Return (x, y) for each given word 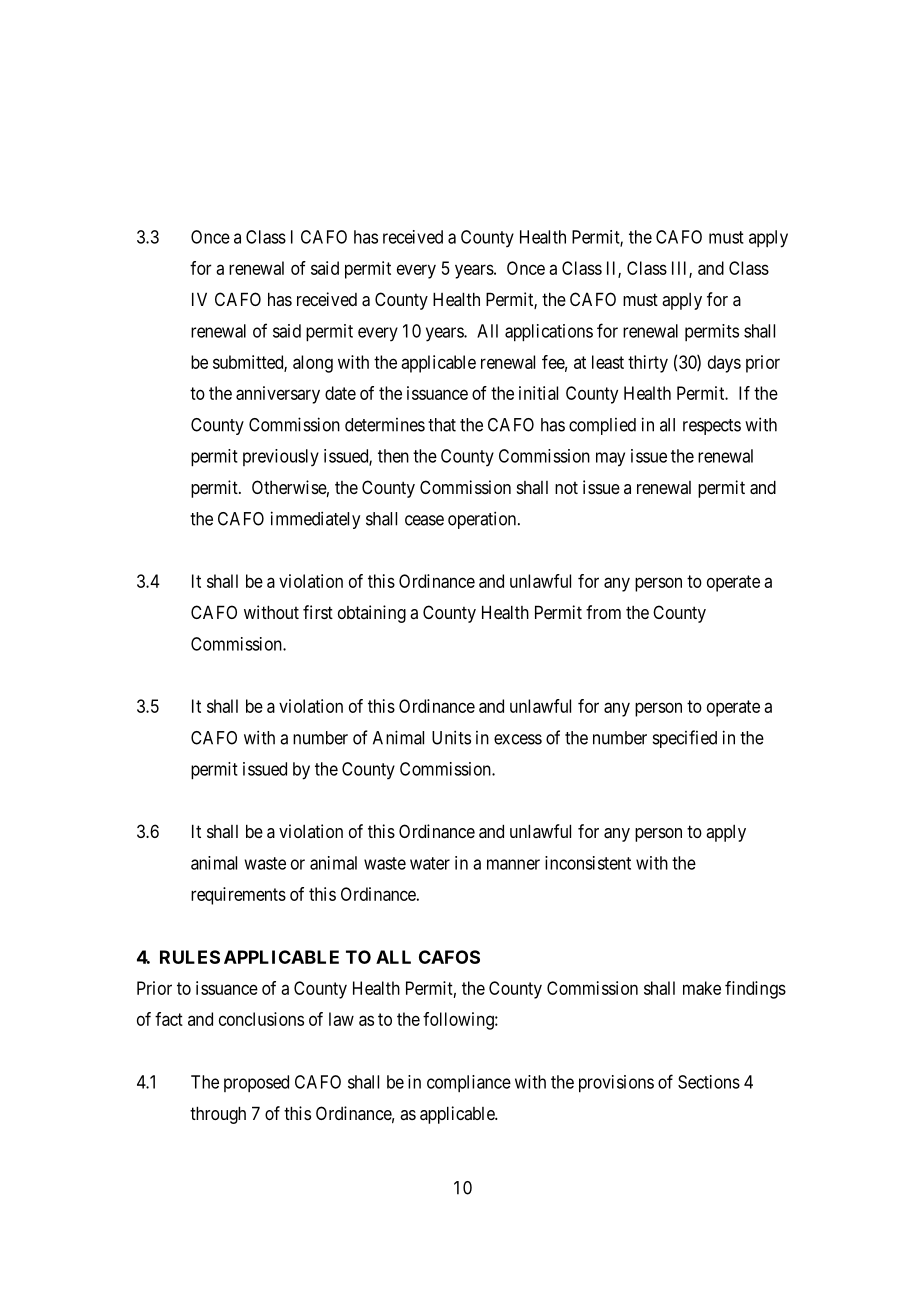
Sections (709, 1082)
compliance (469, 1083)
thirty (648, 364)
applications (549, 333)
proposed (256, 1083)
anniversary (278, 395)
